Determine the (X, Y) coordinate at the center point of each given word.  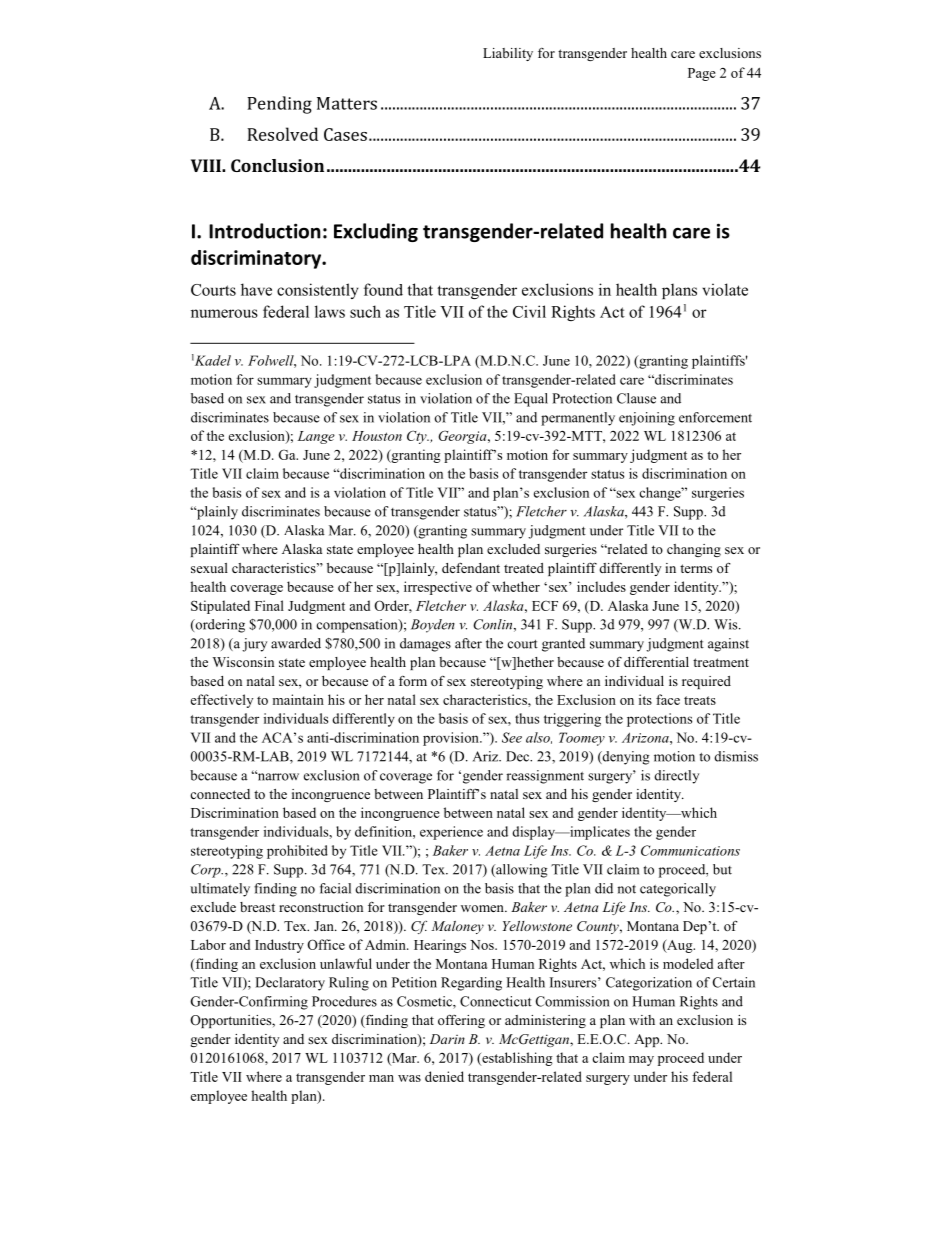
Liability (508, 54)
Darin (447, 1039)
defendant (471, 568)
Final (269, 605)
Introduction (264, 231)
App (648, 1040)
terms (696, 568)
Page (702, 74)
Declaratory (290, 984)
